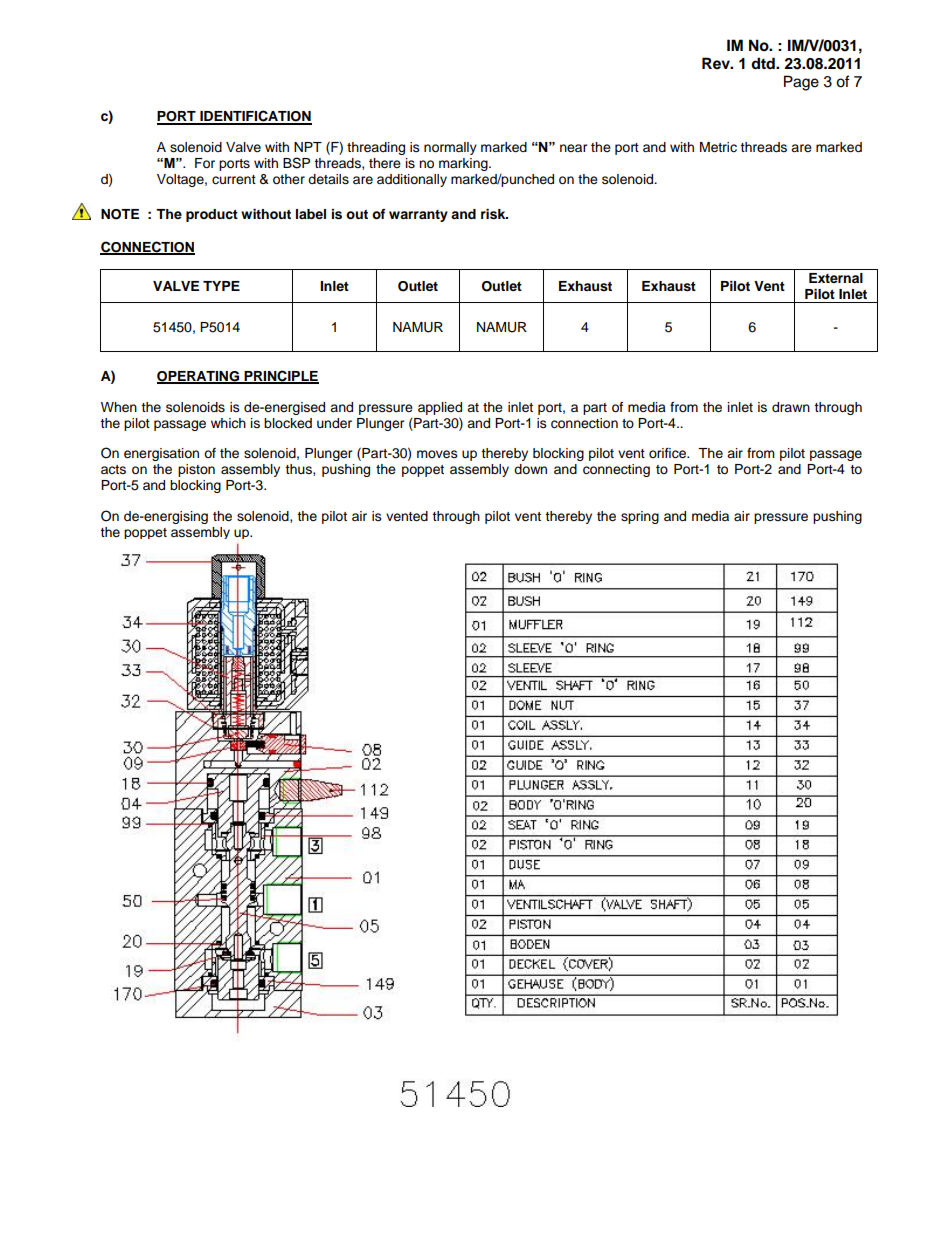 This image has width=952, height=1233. Describe the element at coordinates (530, 469) in the image. I see `down` at that location.
